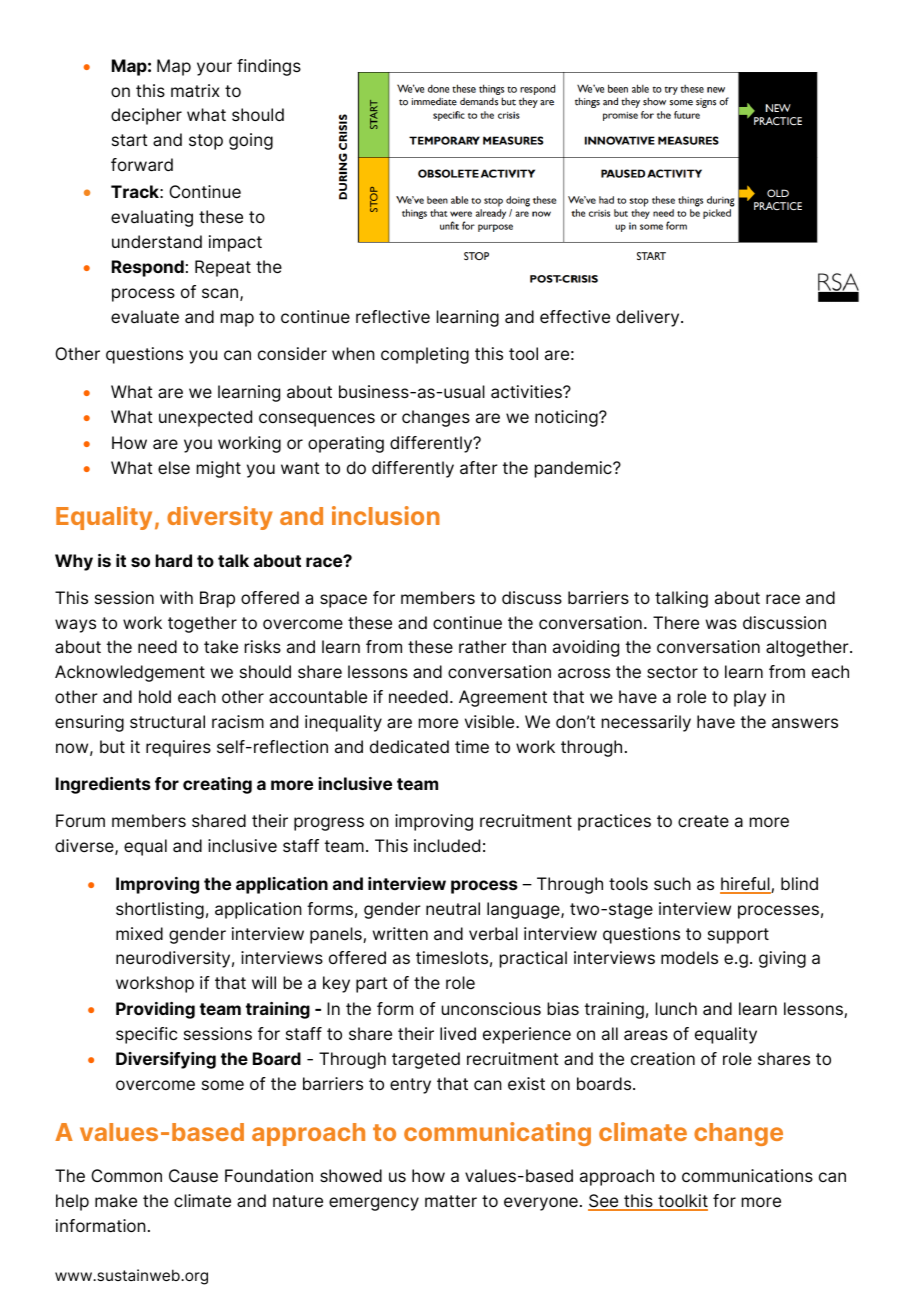 The height and width of the document is (1308, 924). Describe the element at coordinates (703, 821) in the document. I see `create` at that location.
